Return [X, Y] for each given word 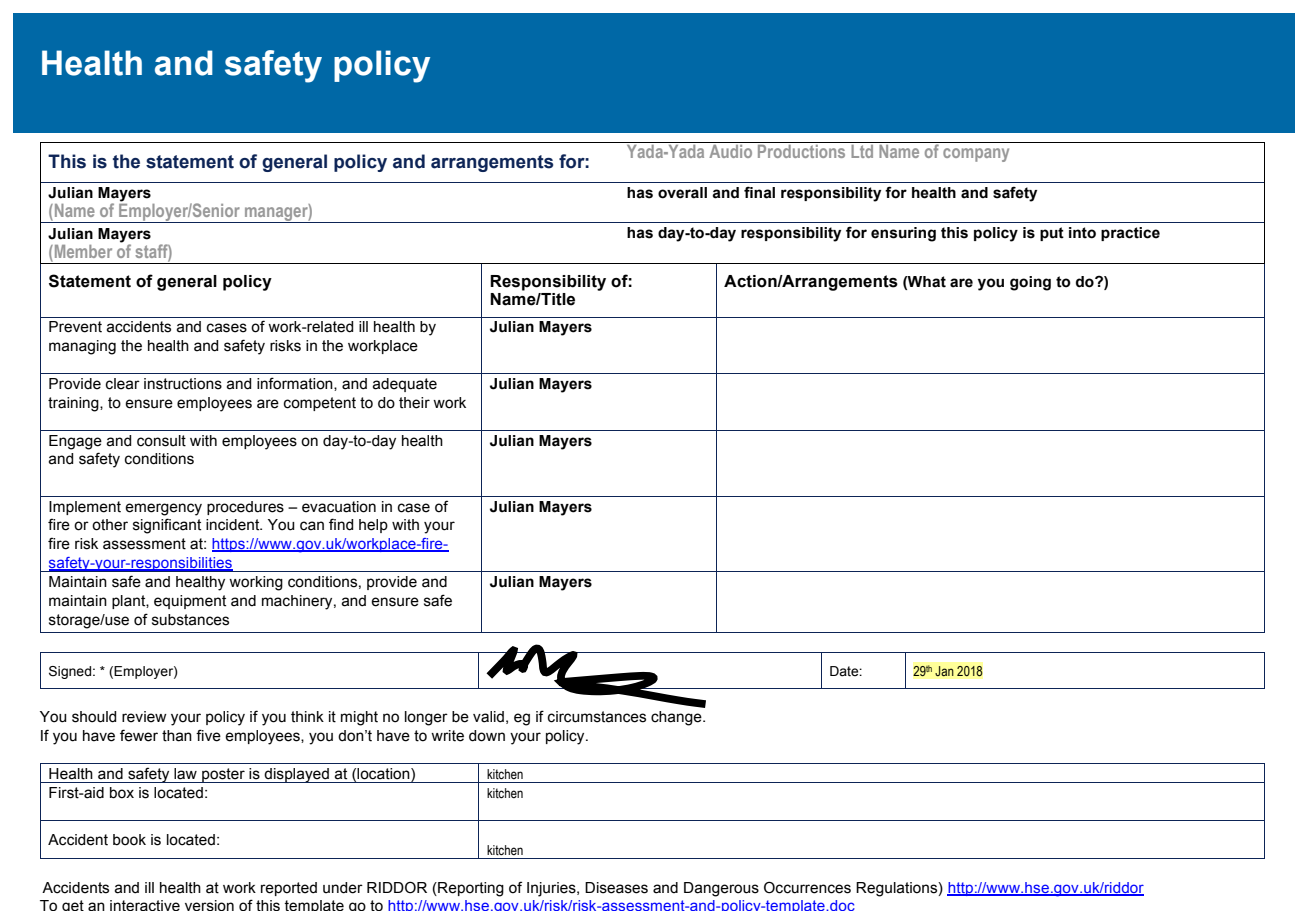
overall [682, 193]
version [209, 905]
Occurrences [807, 887]
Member [82, 251]
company [976, 155]
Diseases [616, 888]
